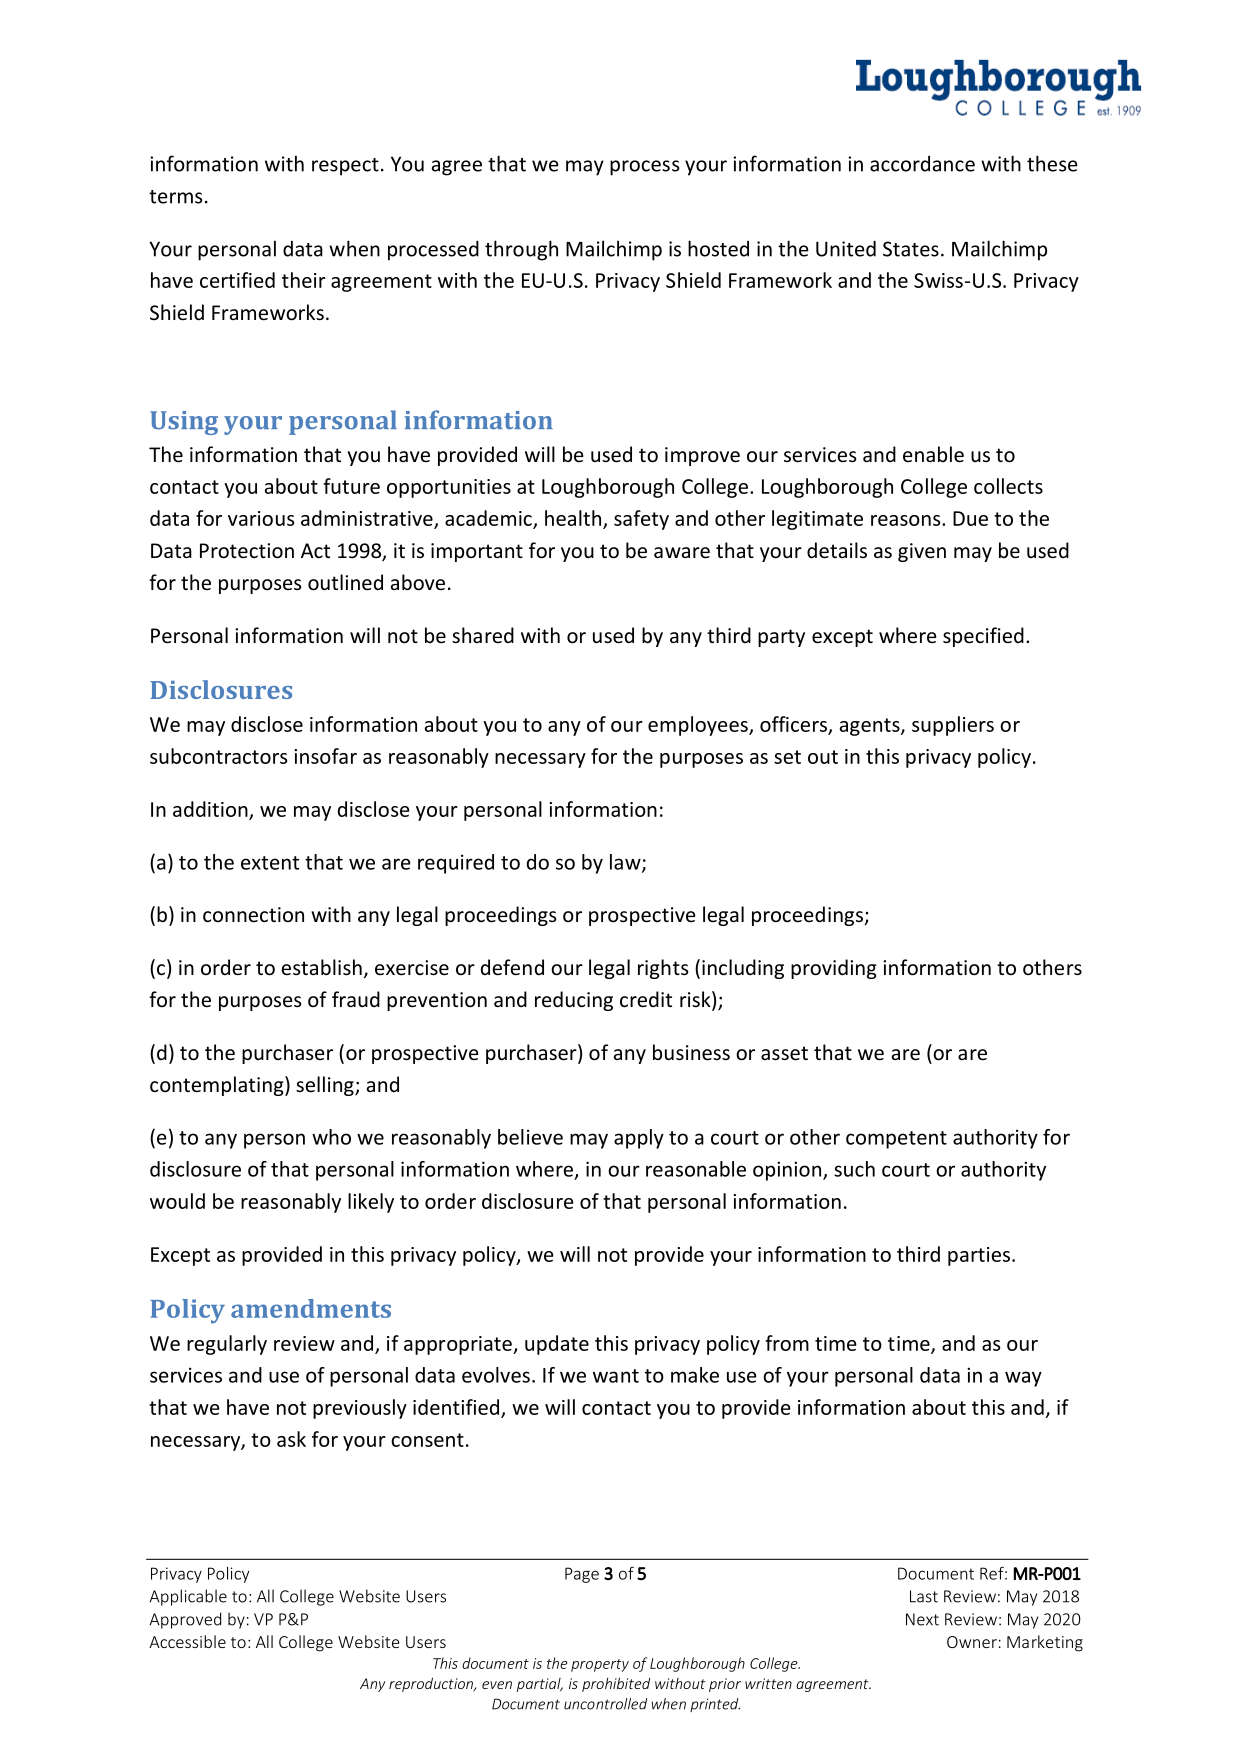 This screenshot has width=1234, height=1746. What do you see at coordinates (521, 250) in the screenshot?
I see `through` at bounding box center [521, 250].
